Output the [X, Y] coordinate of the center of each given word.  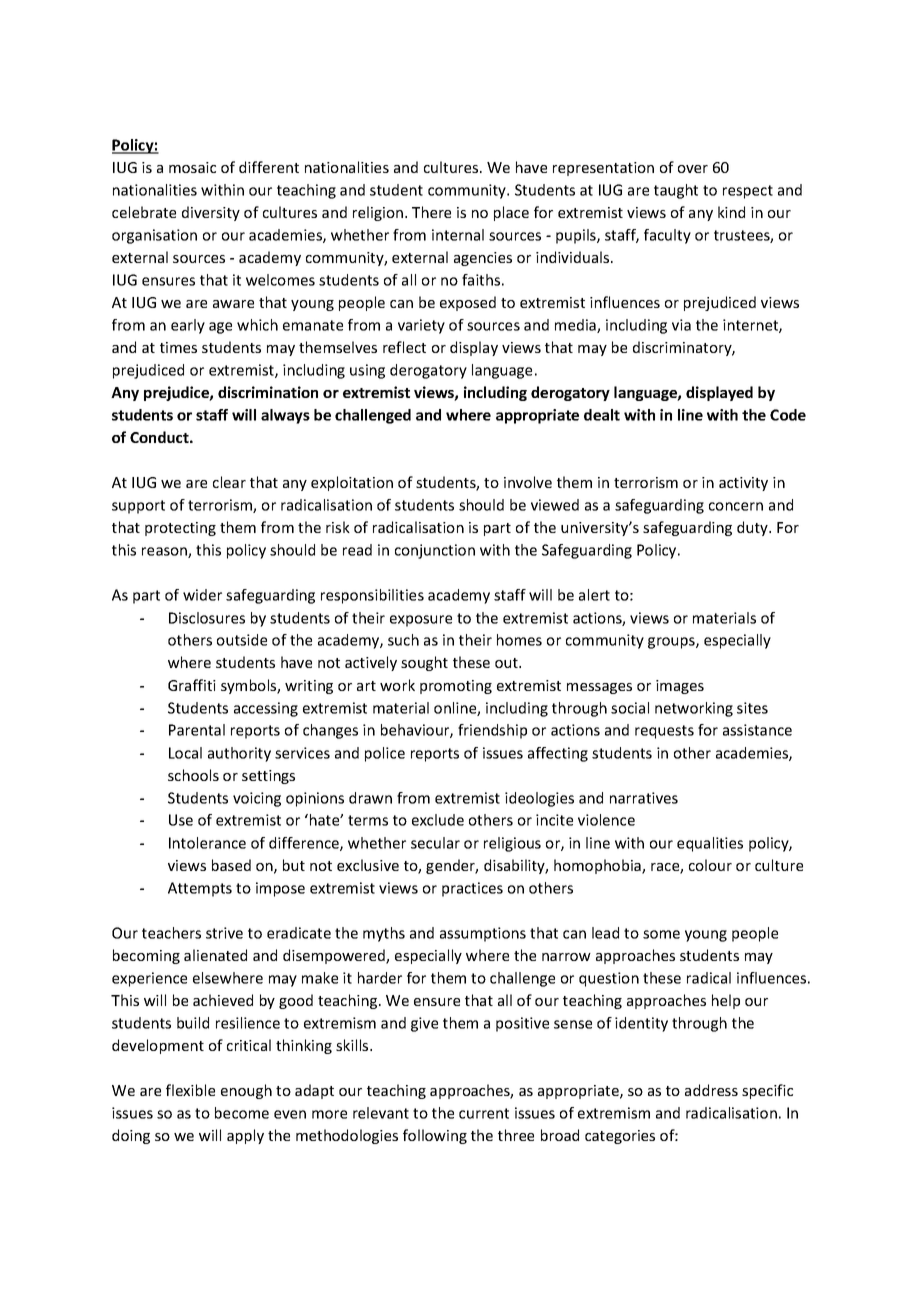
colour [710, 865]
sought [424, 663]
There [431, 212]
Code [788, 415]
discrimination [268, 392]
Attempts [200, 889]
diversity [211, 213]
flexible [190, 1090]
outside [242, 640]
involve [528, 482]
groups [672, 643]
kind [731, 212]
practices [472, 889]
